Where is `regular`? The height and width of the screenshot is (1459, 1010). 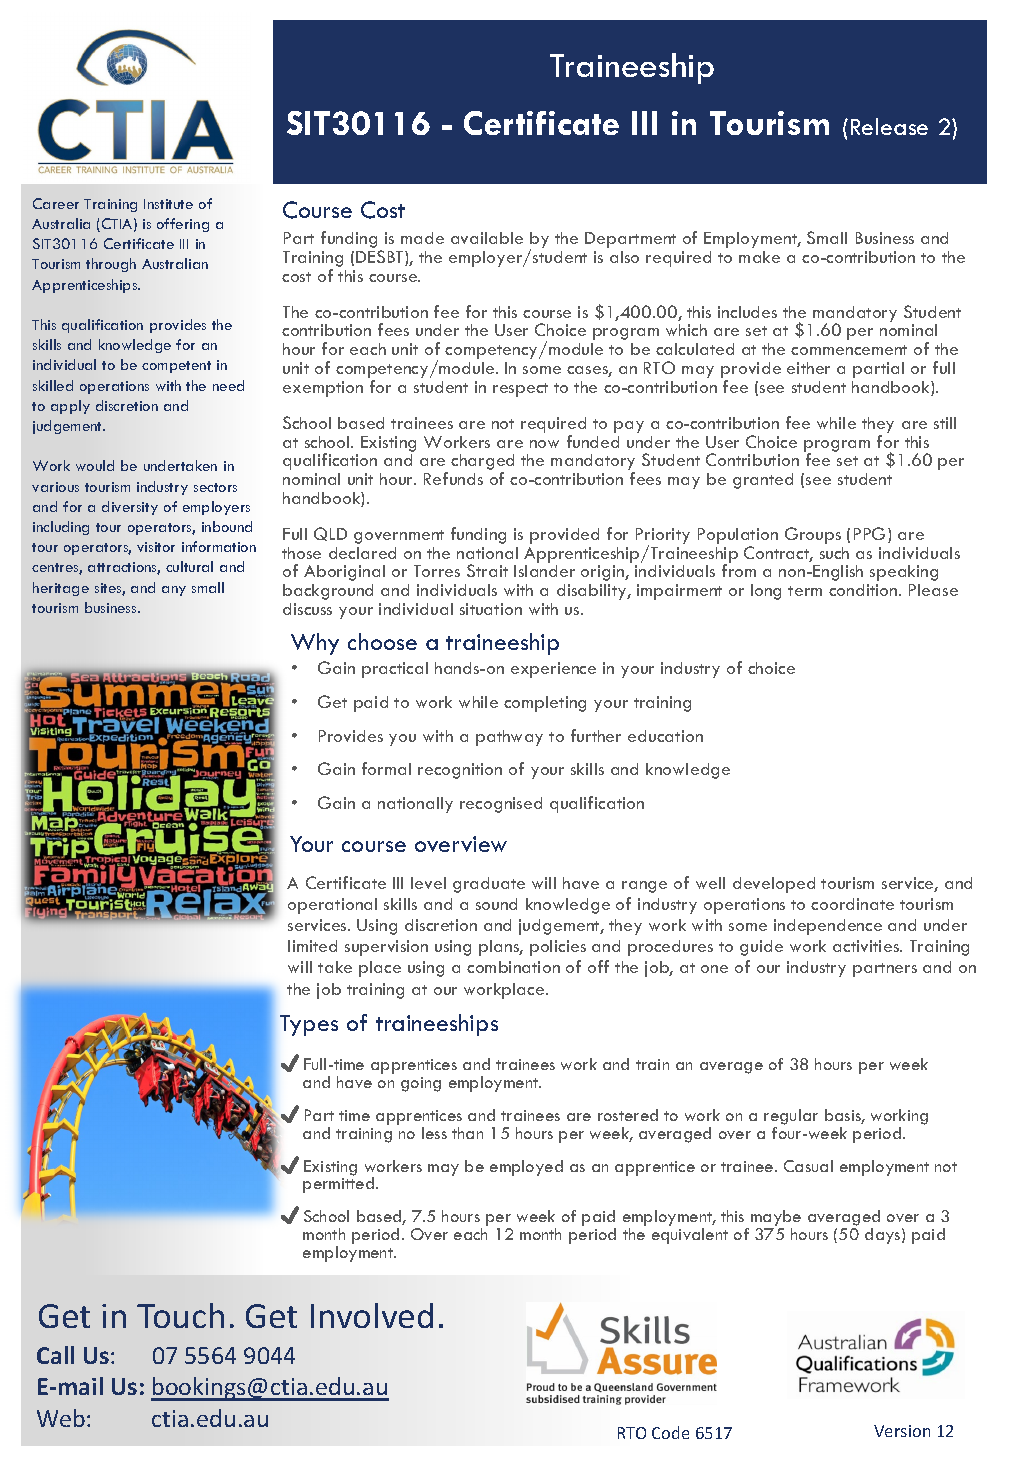
regular is located at coordinates (791, 1117).
